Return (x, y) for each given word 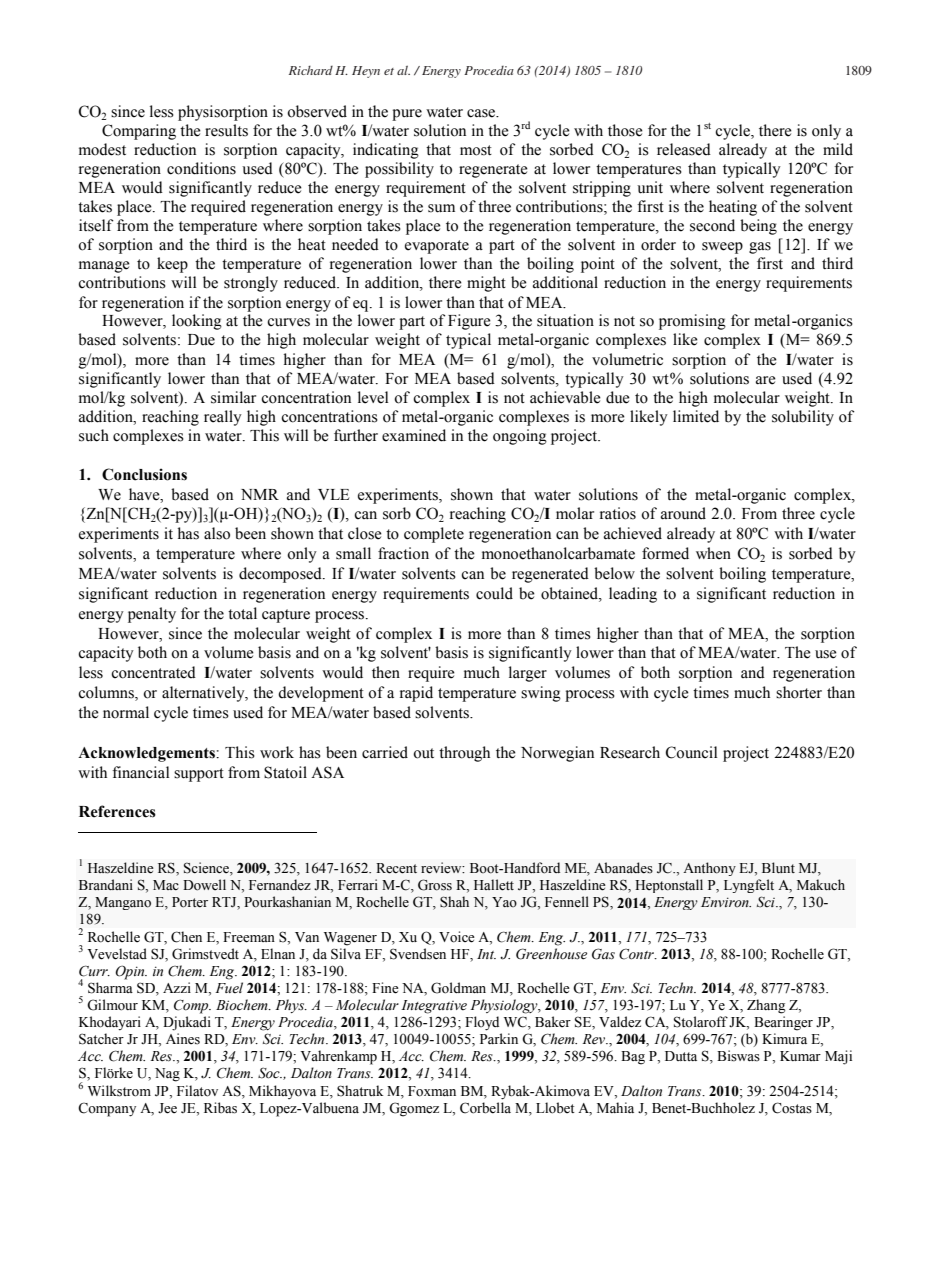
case (482, 113)
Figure (469, 322)
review (442, 868)
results (226, 130)
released (684, 149)
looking (197, 322)
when (713, 553)
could (494, 593)
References (117, 811)
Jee (167, 1108)
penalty (152, 615)
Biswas (738, 1056)
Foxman (432, 1091)
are (766, 380)
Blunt (778, 867)
